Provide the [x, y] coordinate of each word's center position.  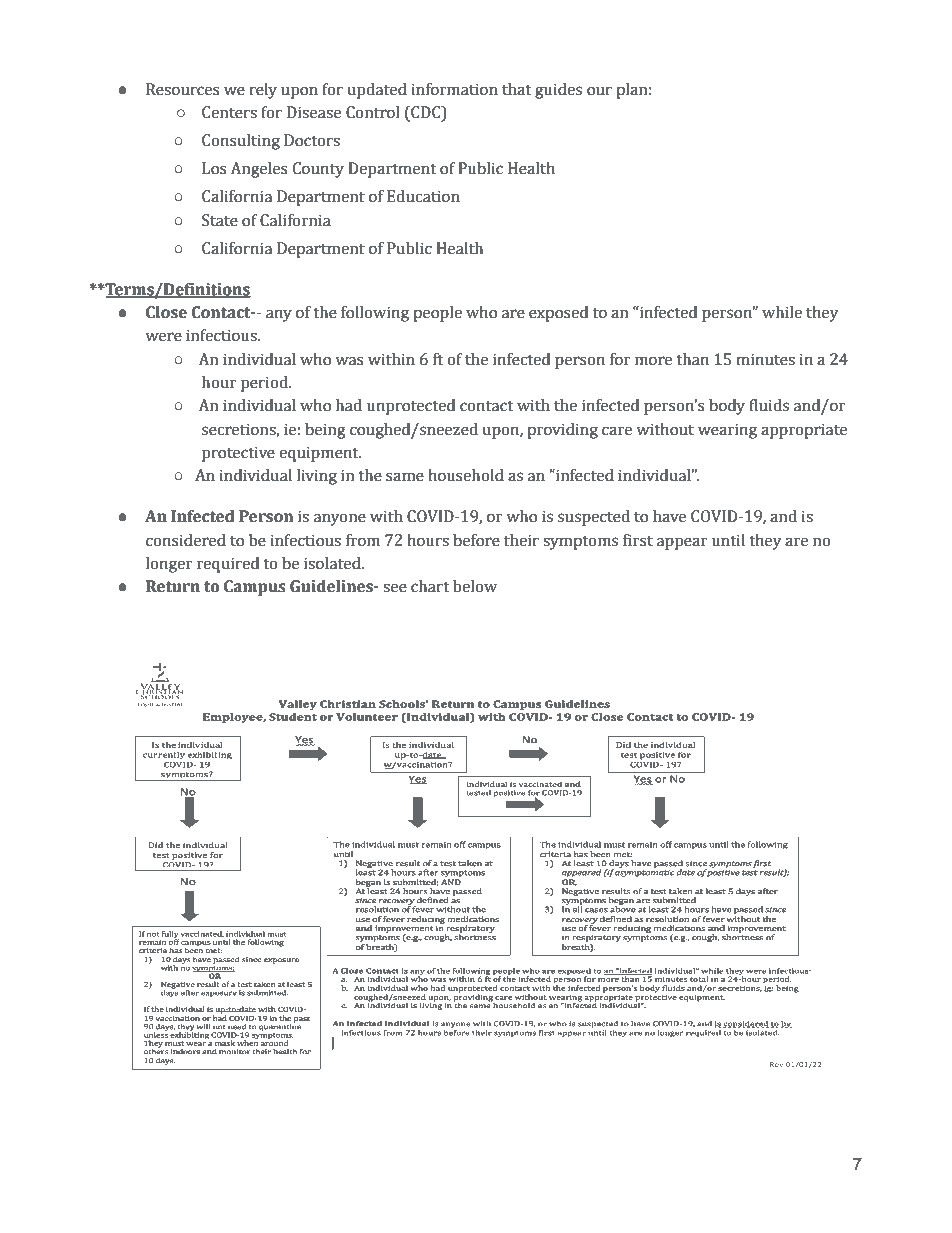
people [437, 314]
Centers [229, 112]
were [163, 337]
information [455, 89]
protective [238, 454]
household [466, 475]
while [782, 312]
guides [558, 91]
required [228, 565]
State [220, 220]
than [692, 359]
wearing [727, 431]
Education [423, 196]
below [475, 586]
